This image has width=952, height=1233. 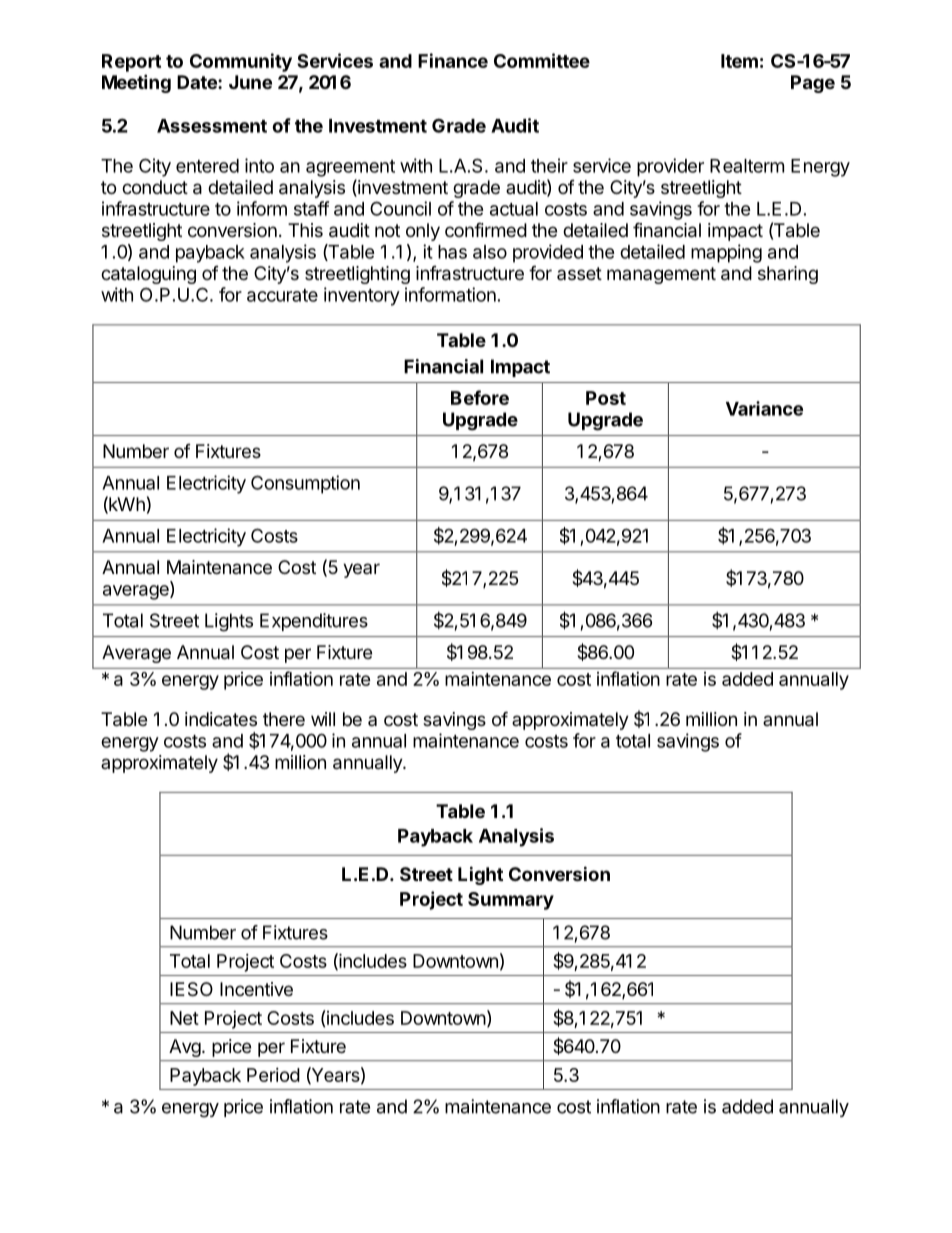 What do you see at coordinates (198, 82) in the image?
I see `Date` at bounding box center [198, 82].
